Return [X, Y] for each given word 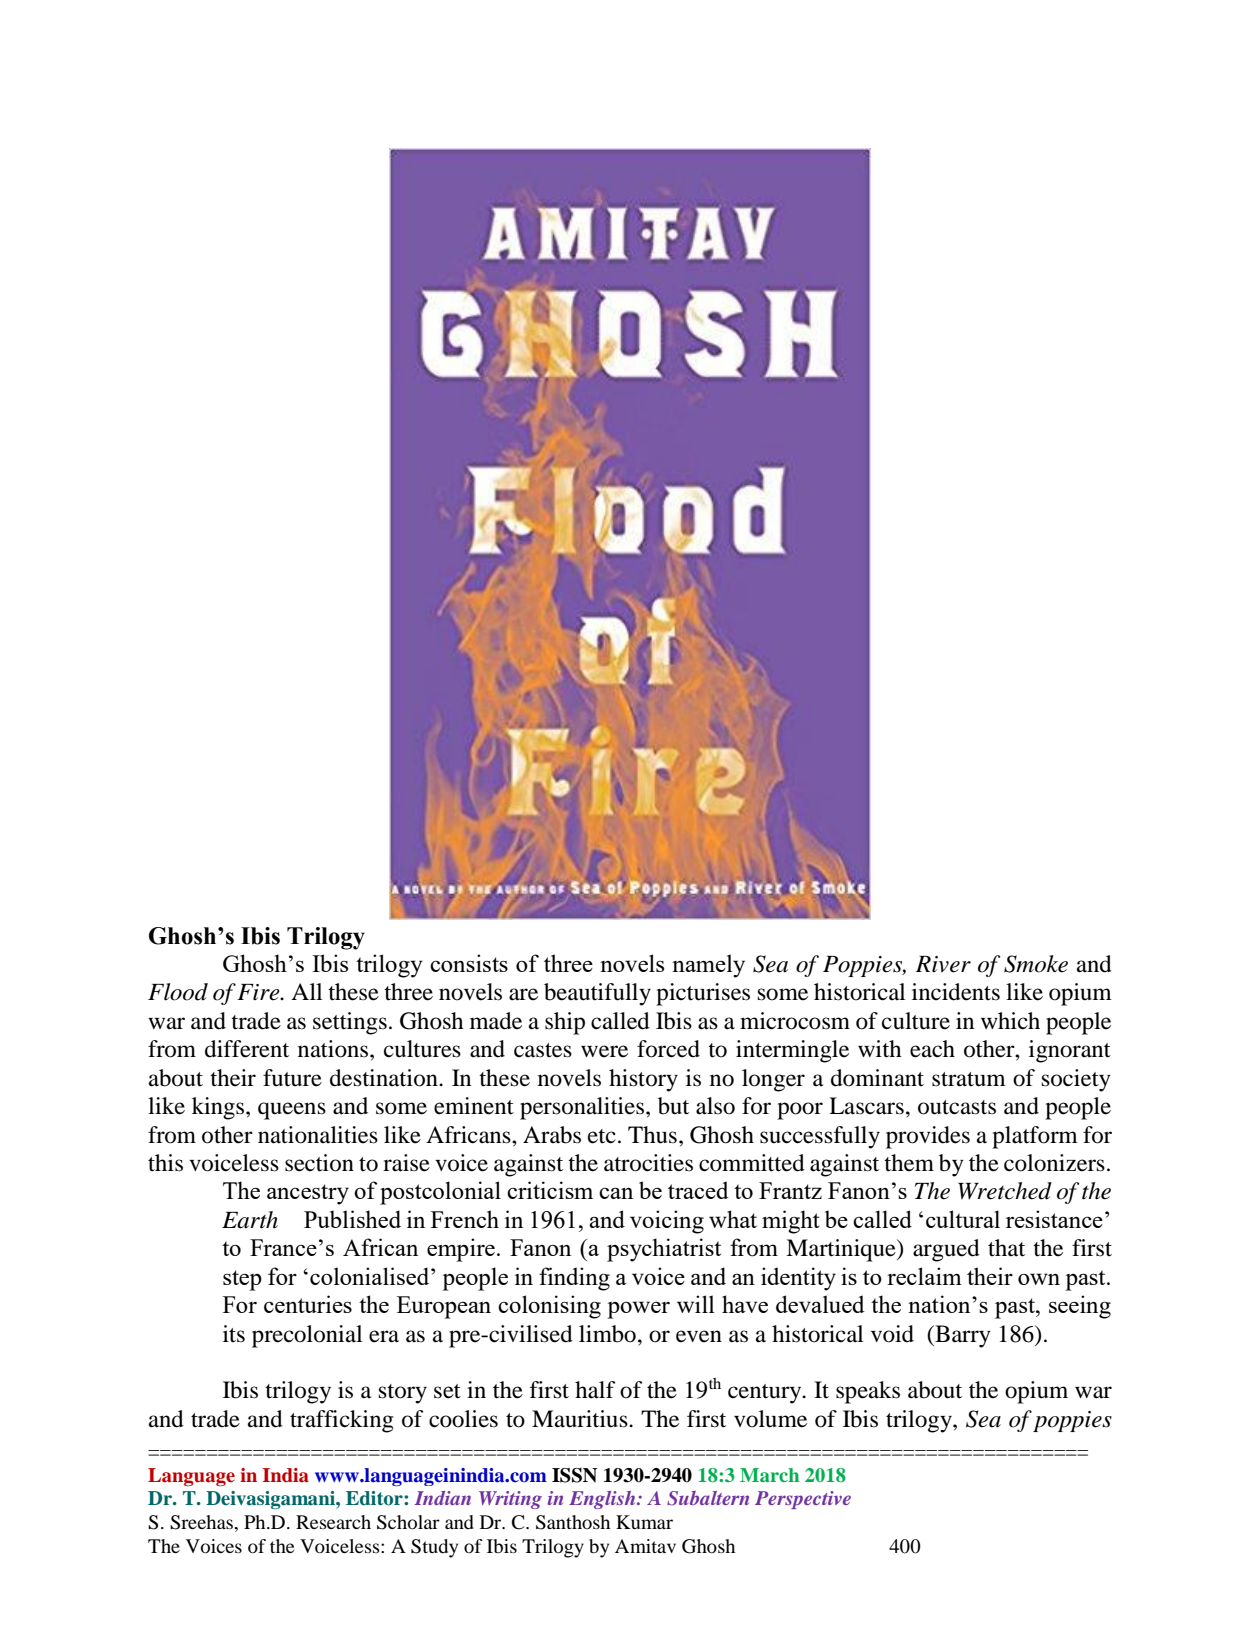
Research [333, 1522]
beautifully [597, 994]
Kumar [644, 1522]
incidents [956, 992]
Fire [259, 992]
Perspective [803, 1500]
